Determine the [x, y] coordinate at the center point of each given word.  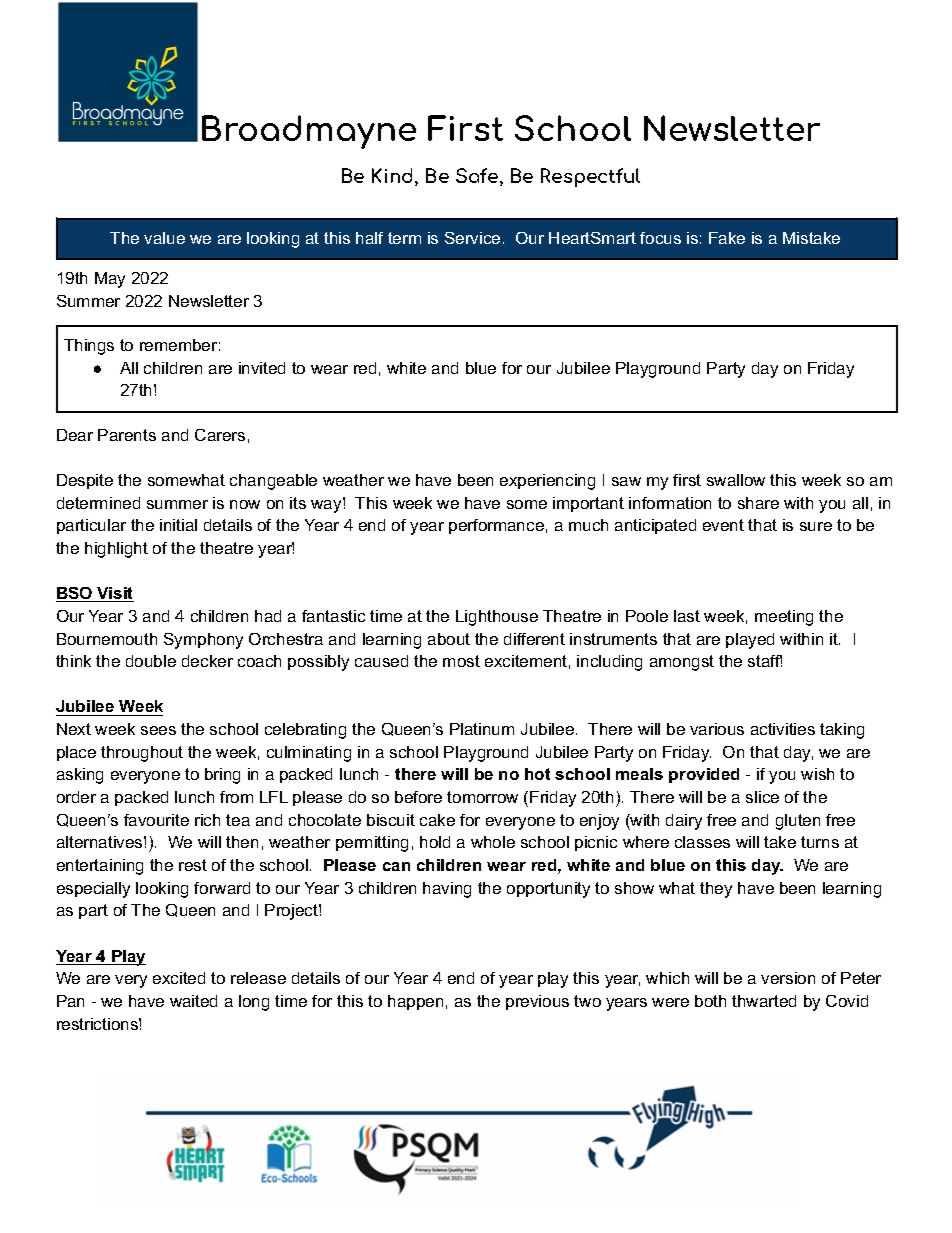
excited [179, 978]
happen [415, 1002]
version [788, 978]
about [449, 639]
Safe [478, 177]
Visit [114, 594]
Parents [127, 435]
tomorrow [482, 797]
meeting [784, 618]
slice [762, 797]
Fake [727, 238]
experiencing [547, 482]
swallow [736, 480]
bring [222, 776]
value [164, 238]
